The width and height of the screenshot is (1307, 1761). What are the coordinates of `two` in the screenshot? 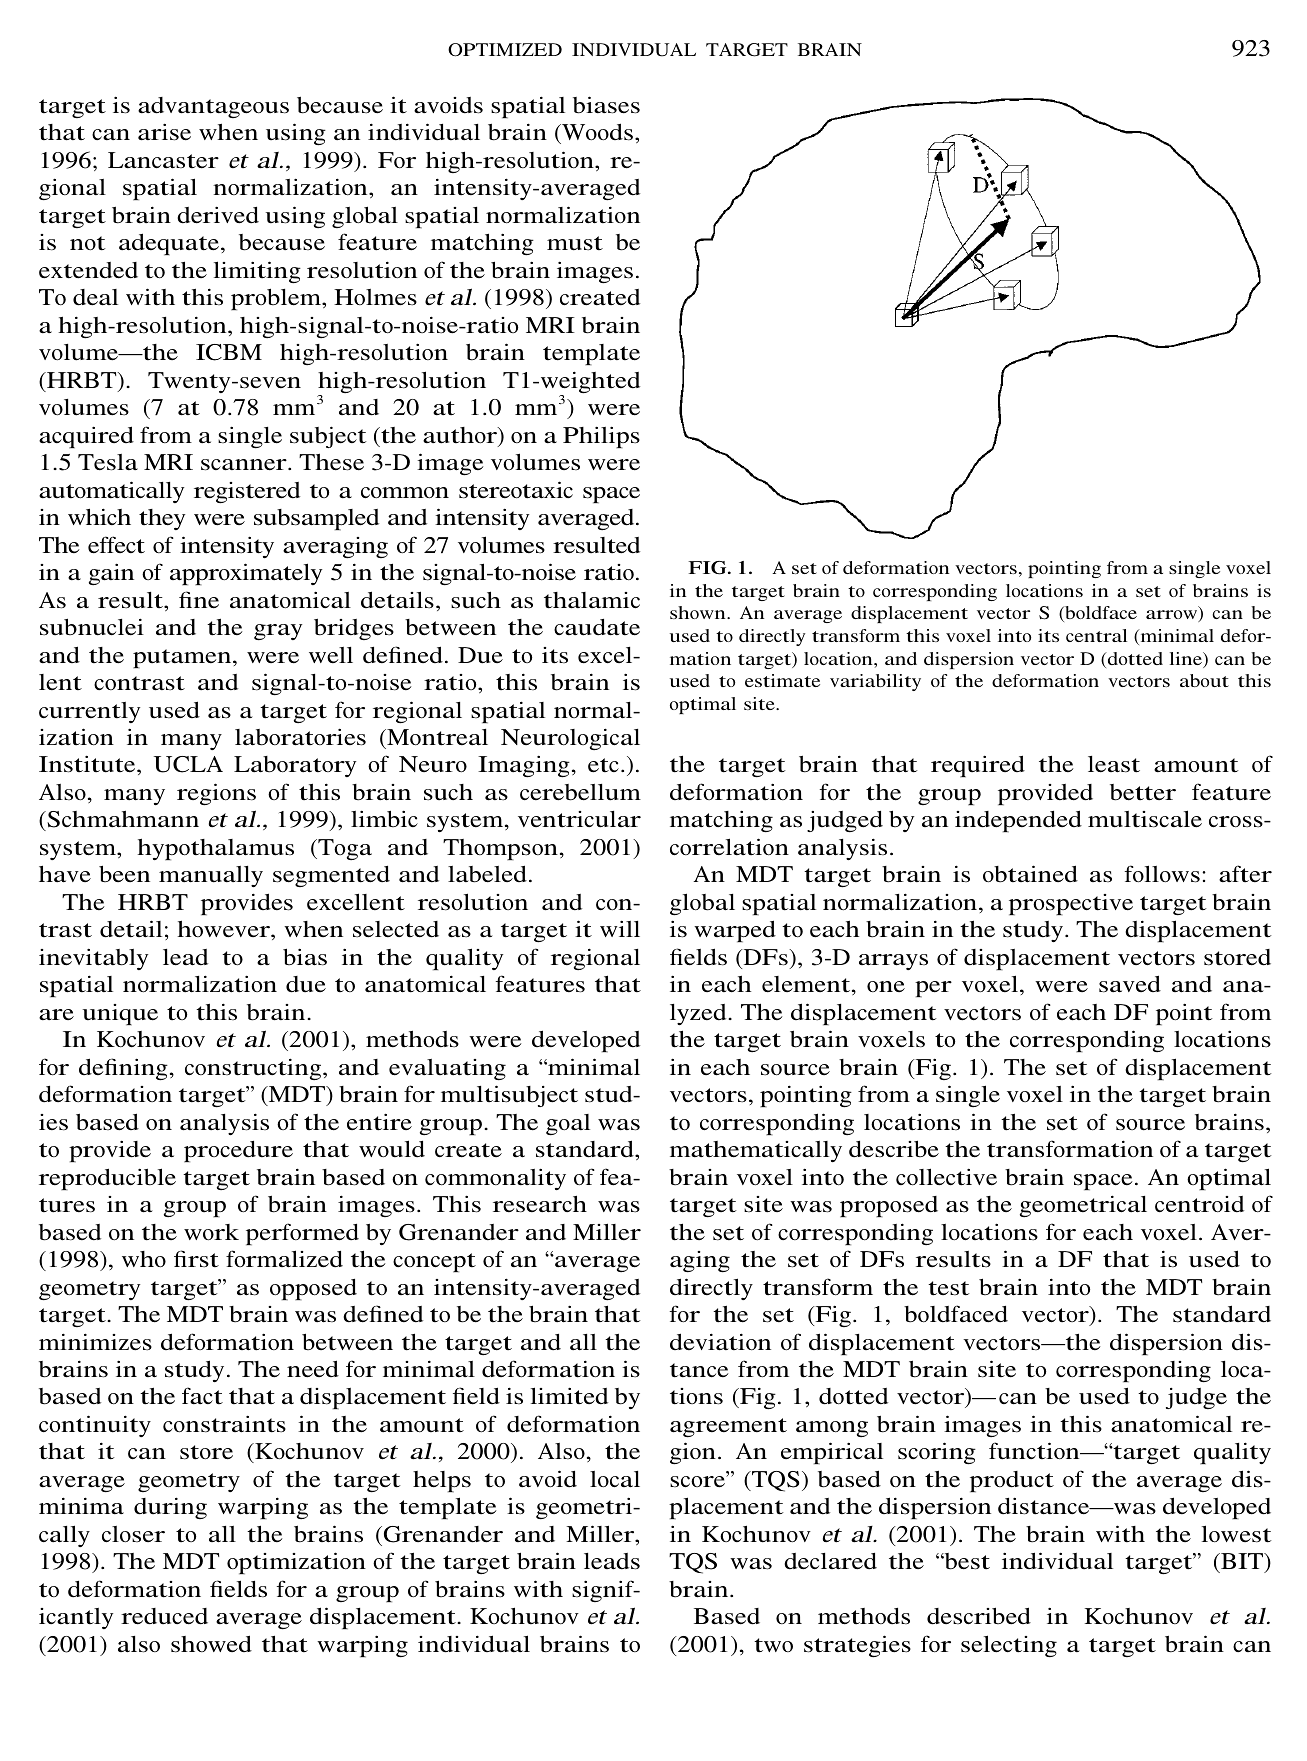 It's located at (773, 1645).
